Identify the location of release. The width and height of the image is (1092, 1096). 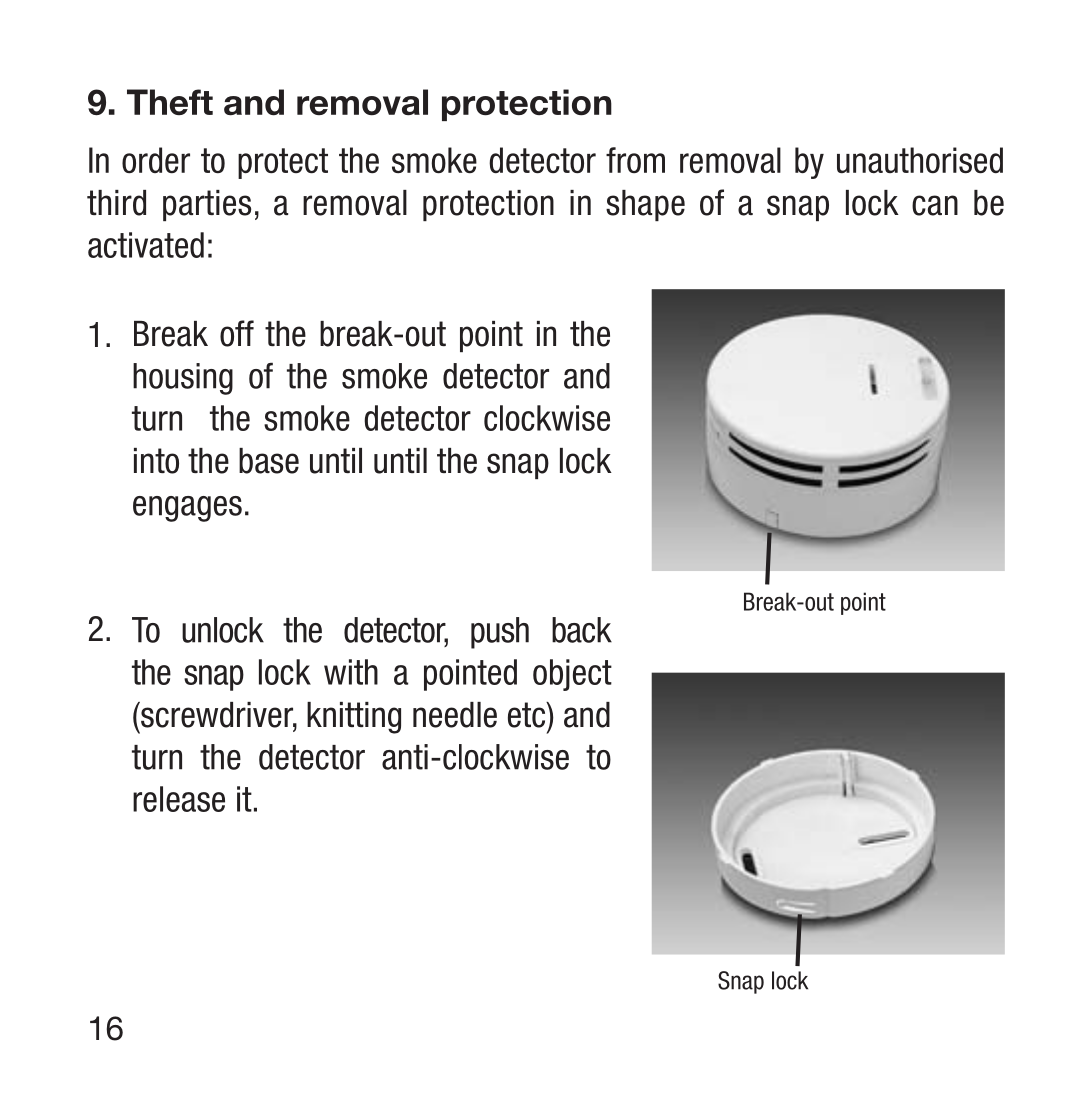
(179, 799).
